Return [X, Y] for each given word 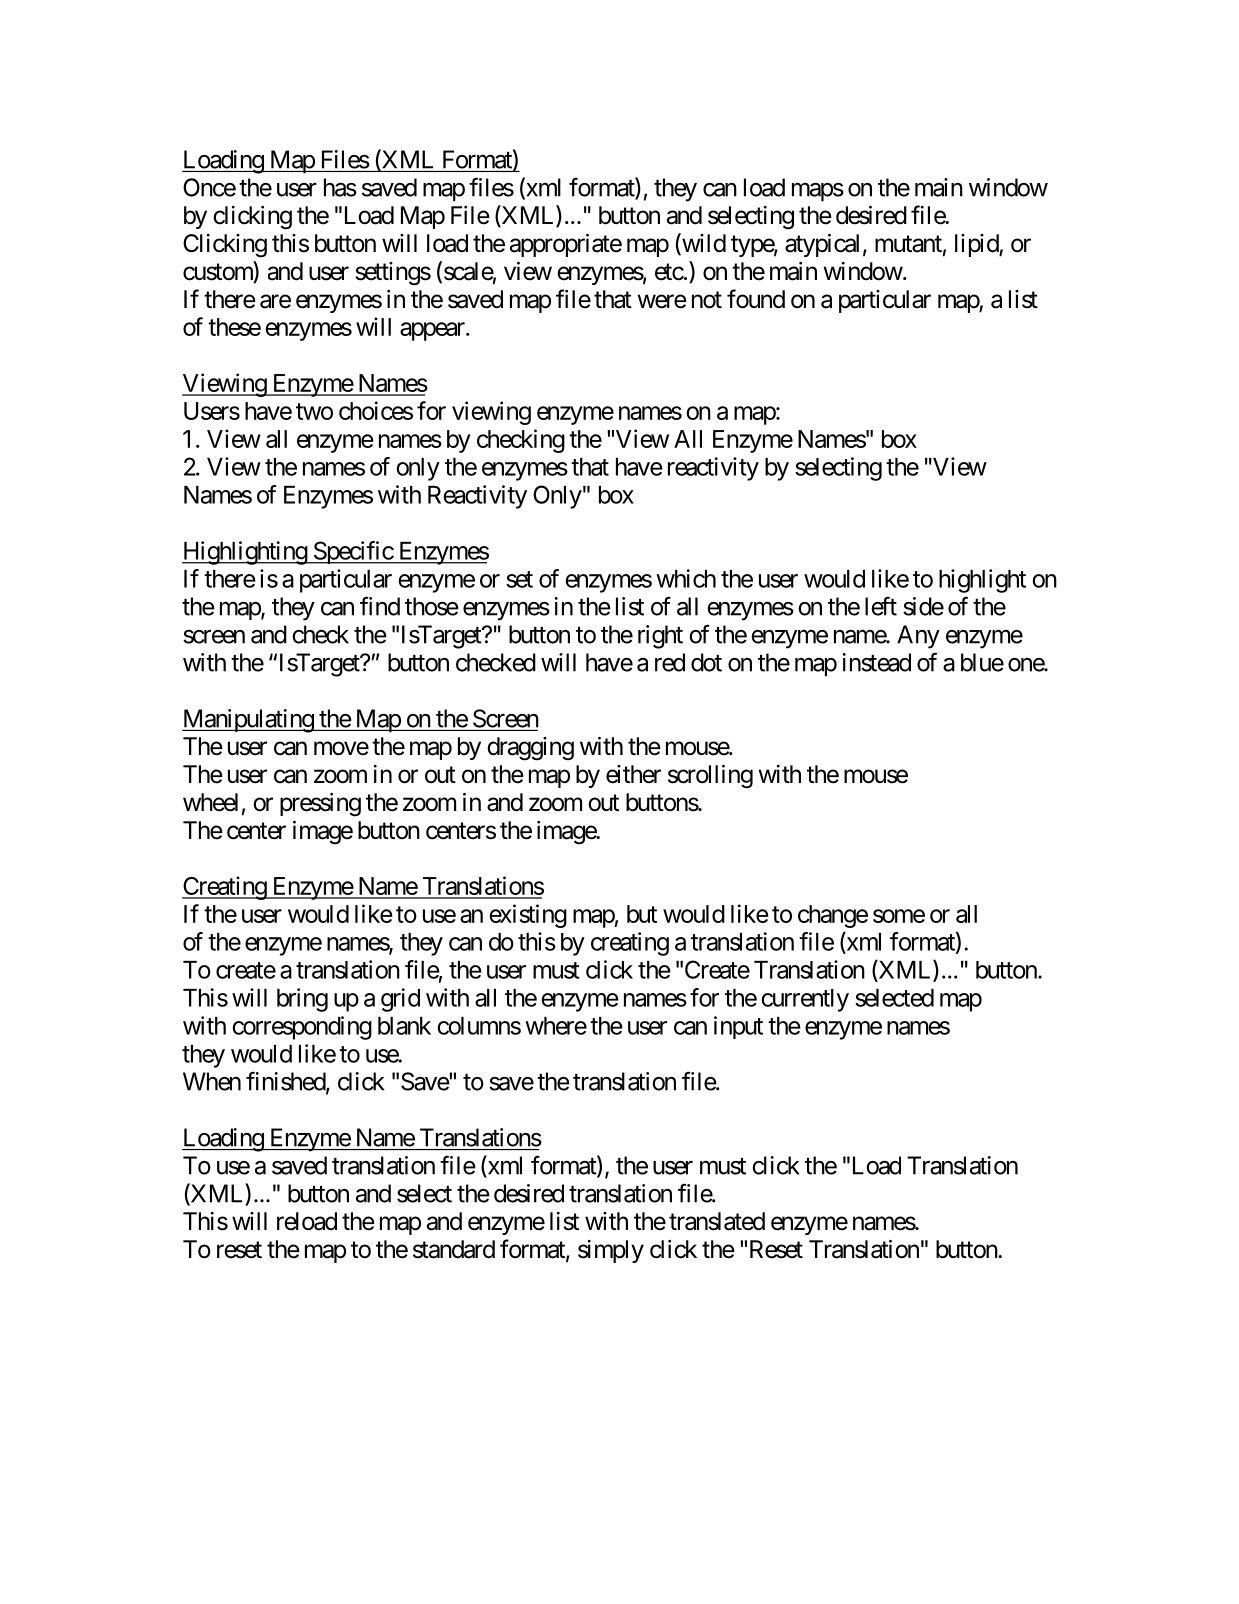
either [633, 774]
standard [454, 1249]
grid [400, 1000]
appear [433, 331]
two [314, 411]
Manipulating [248, 721]
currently [805, 1000]
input [738, 1027]
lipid [977, 245]
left [881, 606]
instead [877, 662]
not [707, 300]
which [686, 578]
